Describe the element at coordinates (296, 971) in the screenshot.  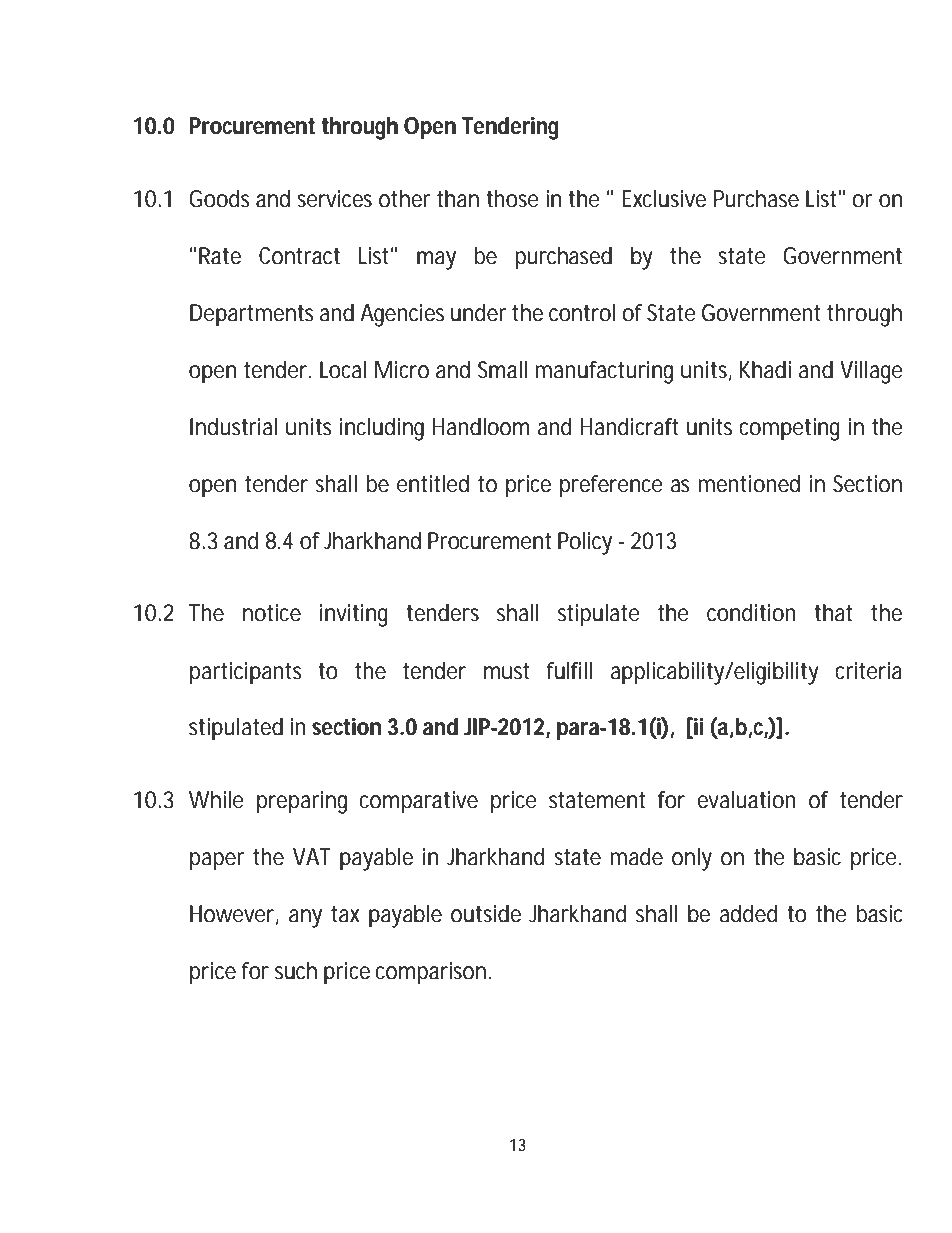
I see `such` at that location.
